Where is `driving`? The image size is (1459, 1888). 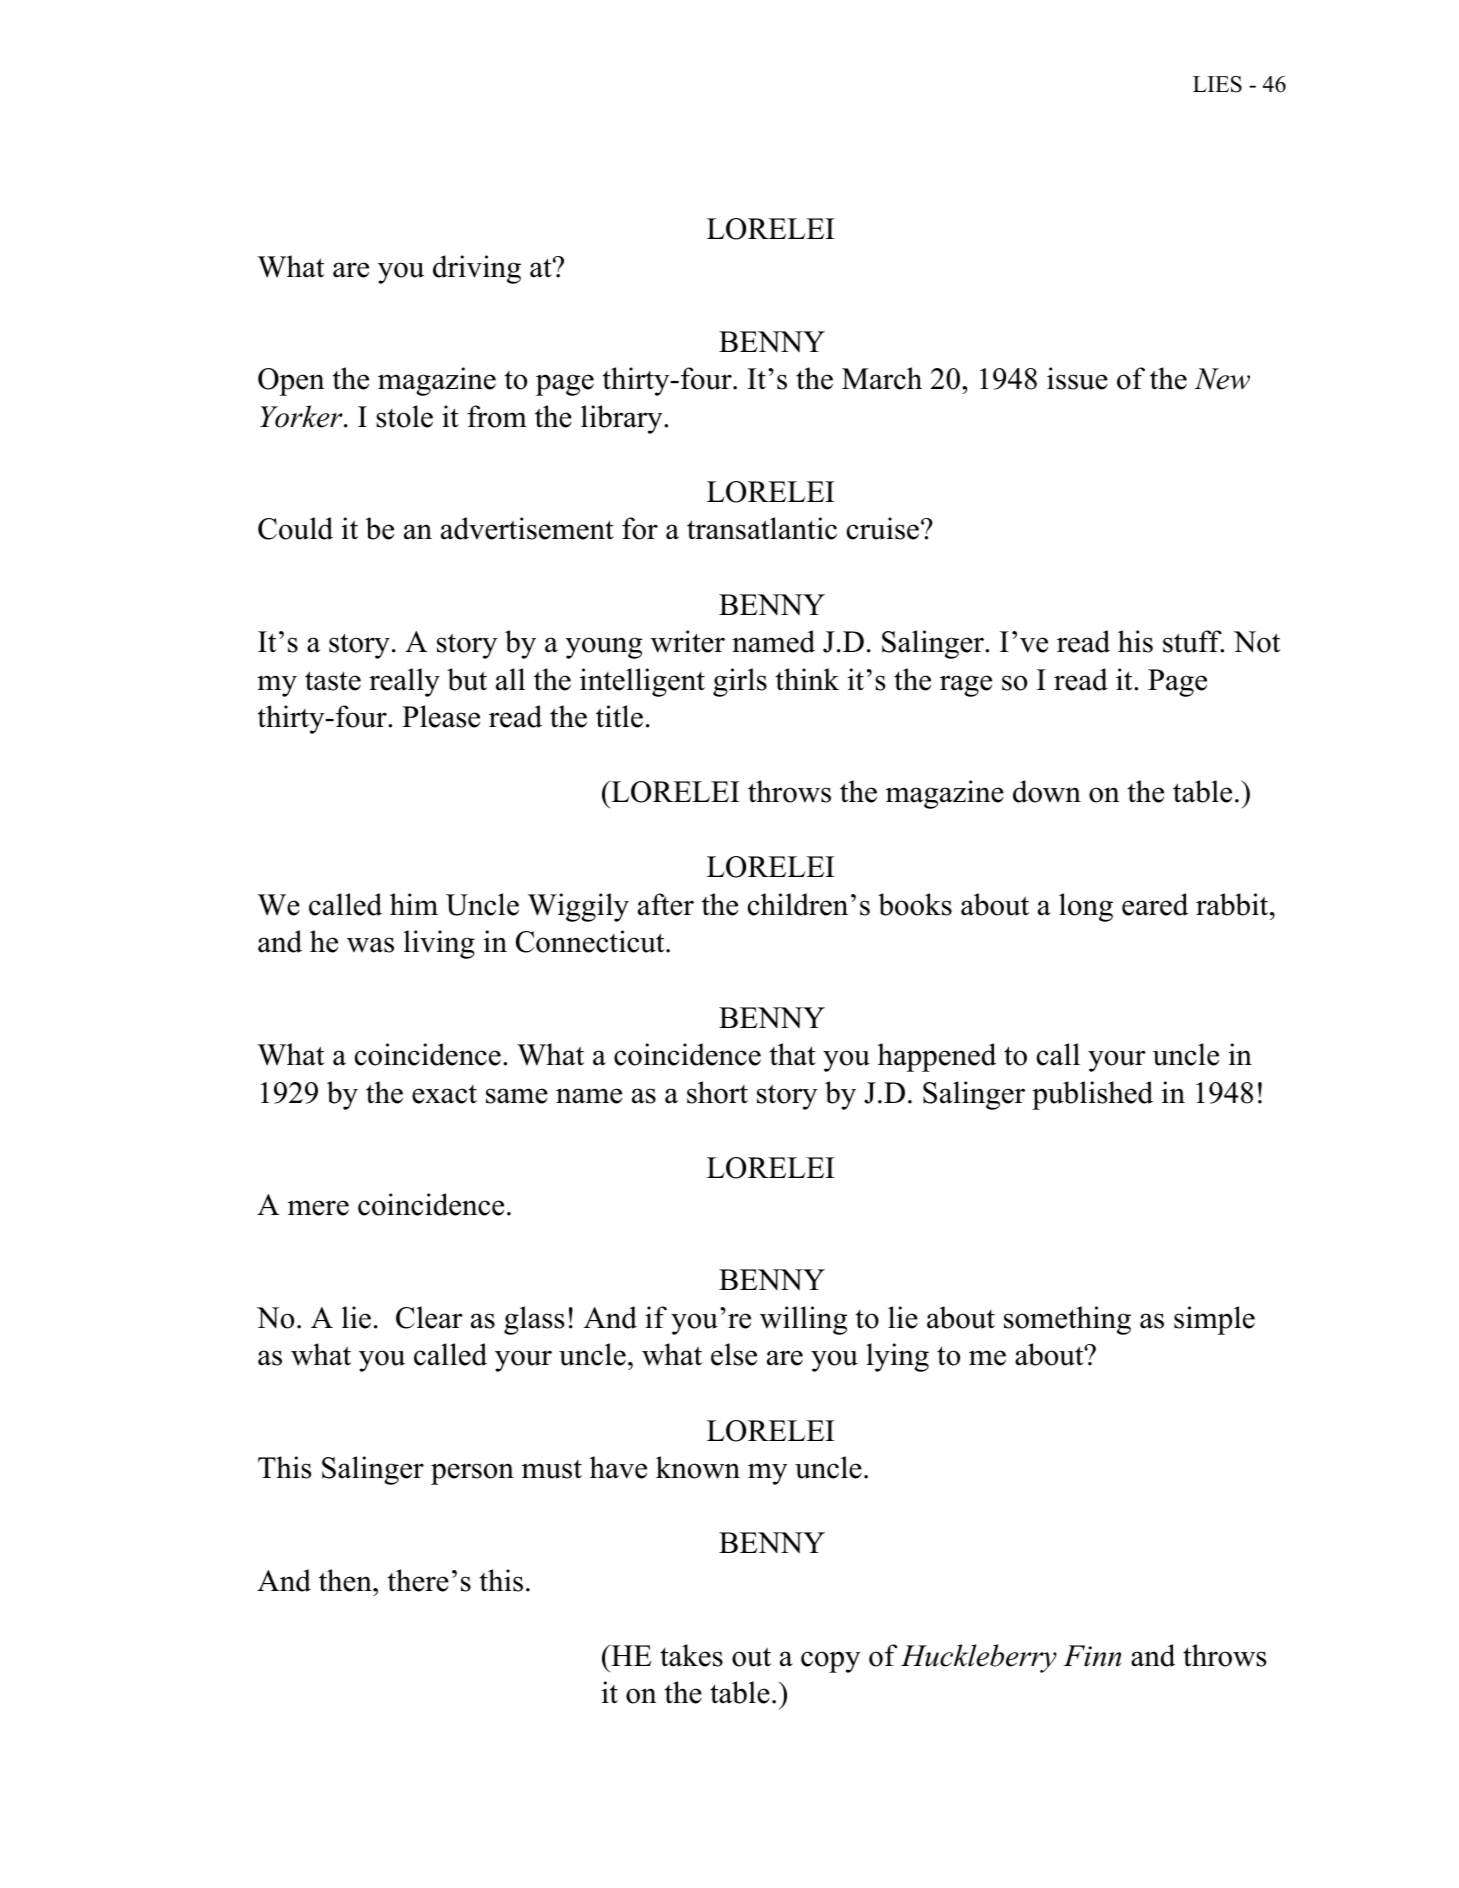
driving is located at coordinates (477, 269).
